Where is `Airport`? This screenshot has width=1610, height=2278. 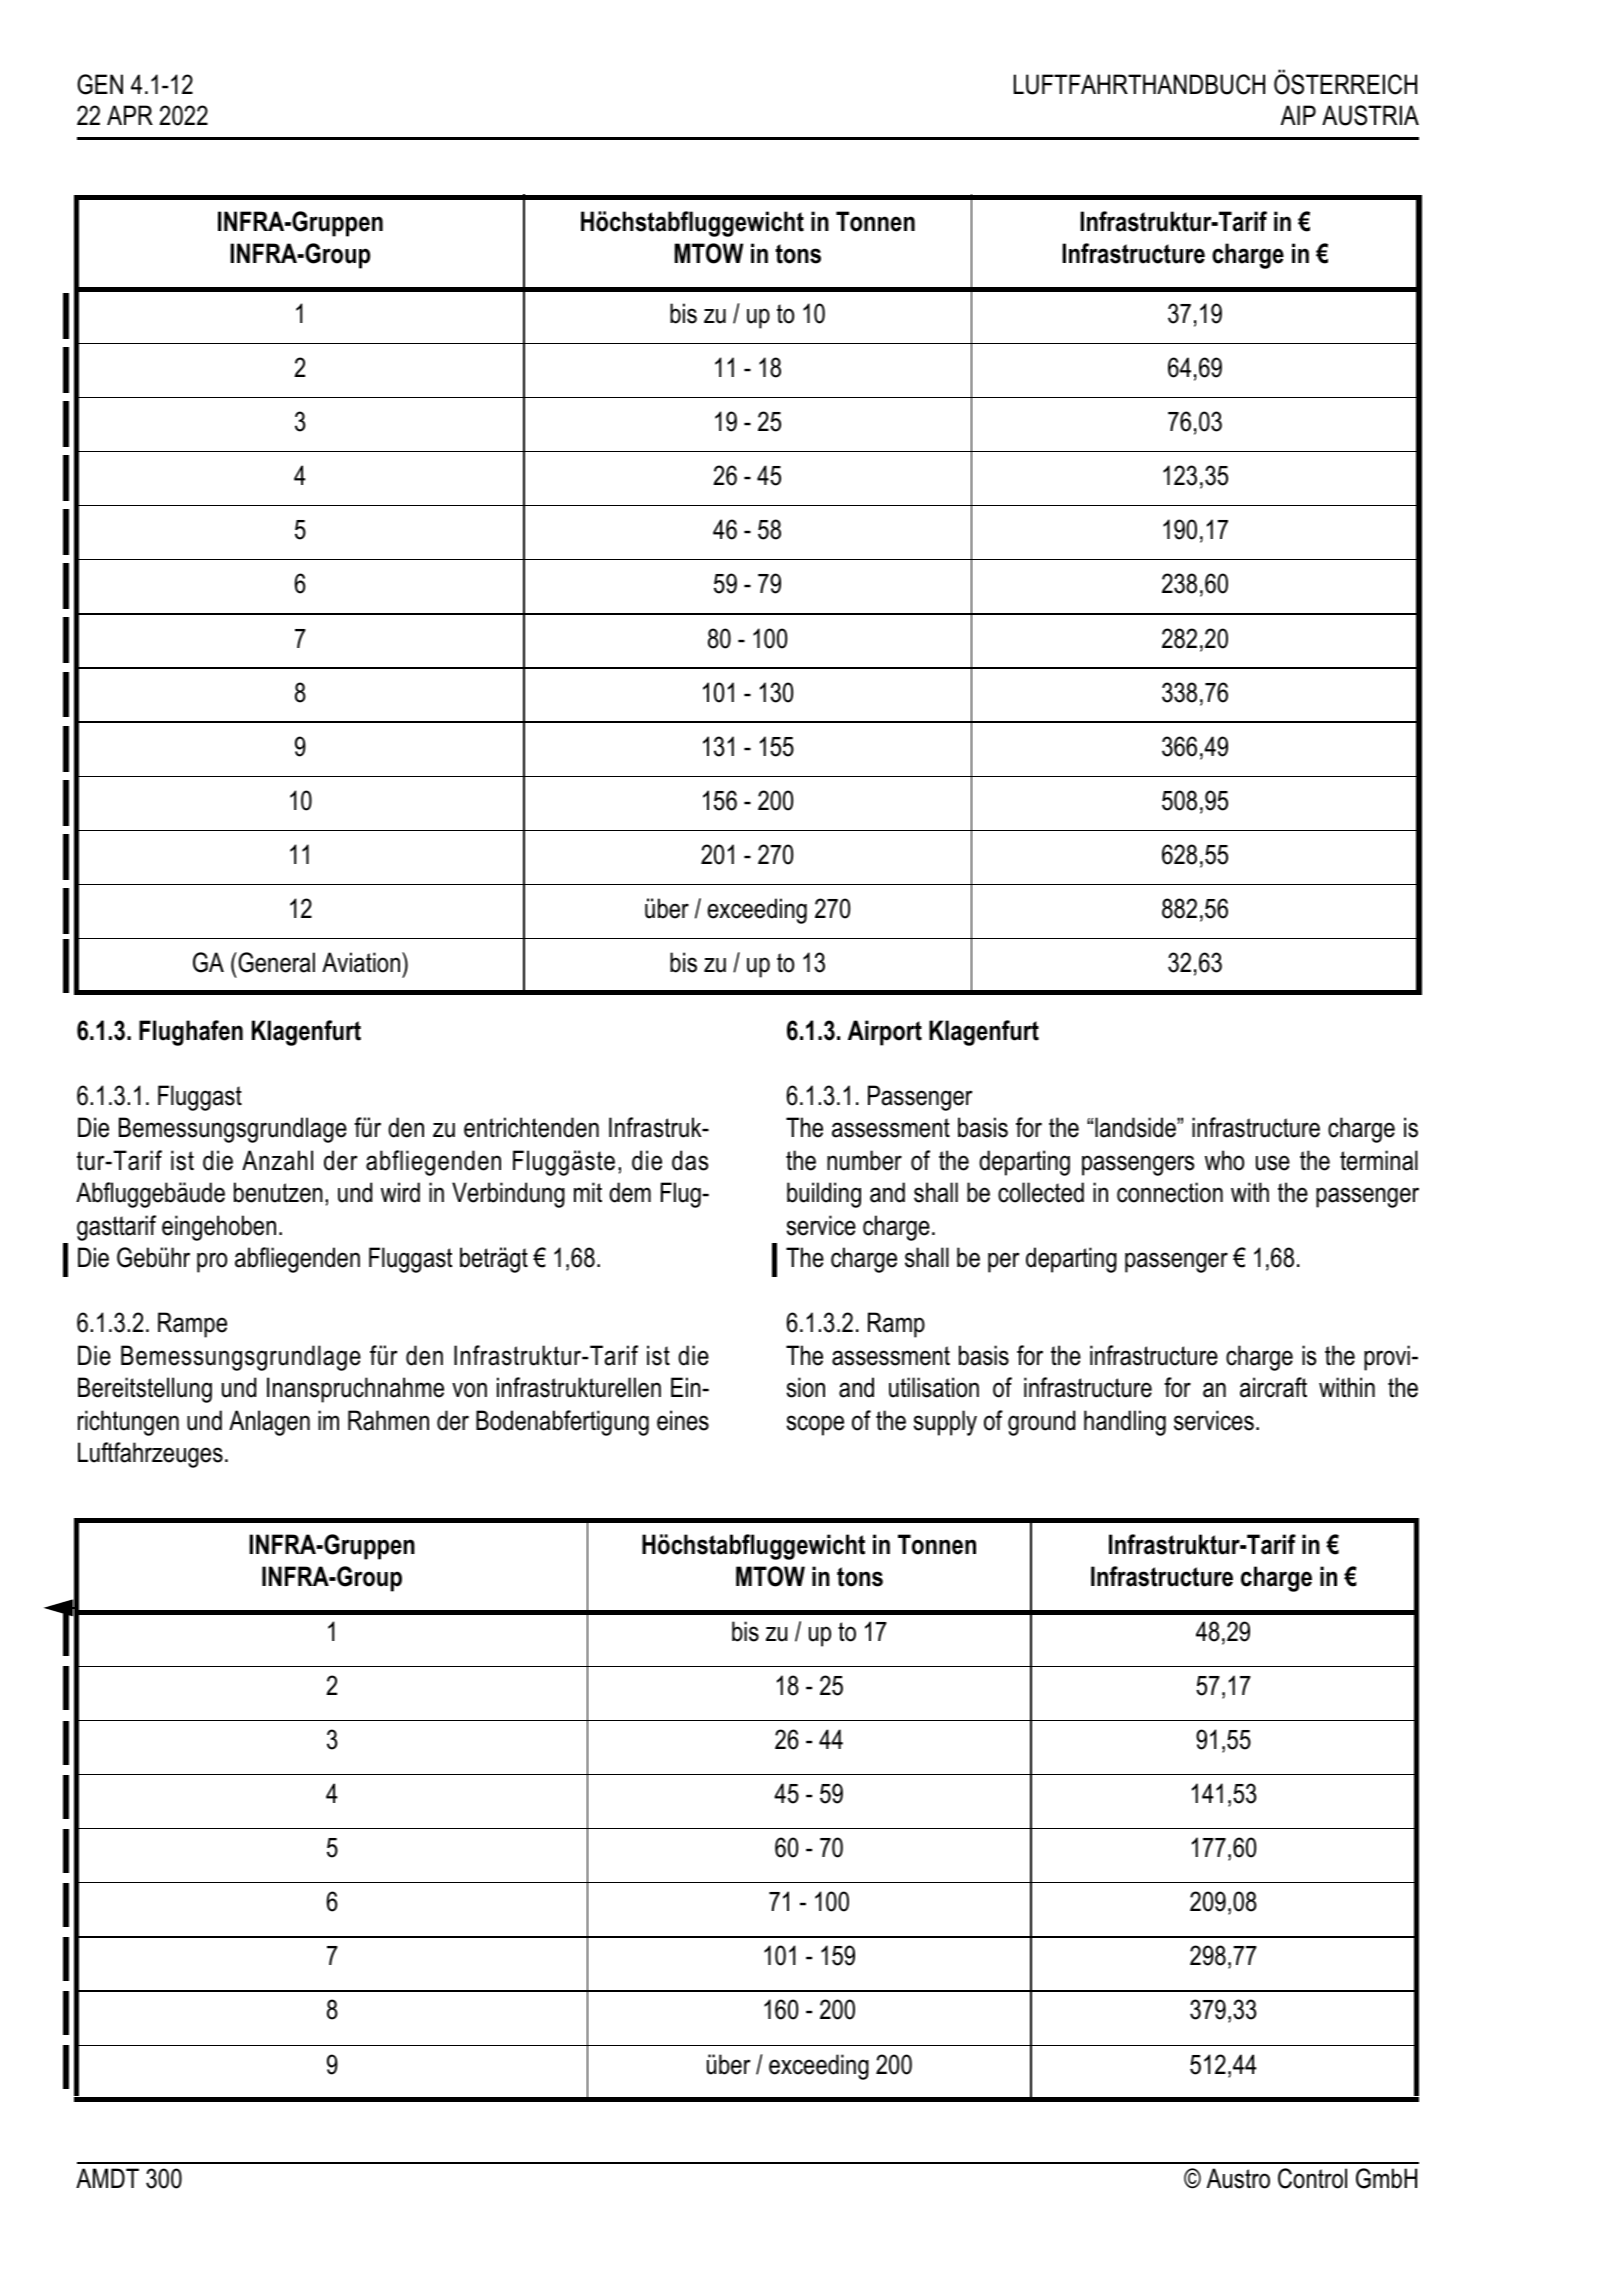
Airport is located at coordinates (885, 1033).
